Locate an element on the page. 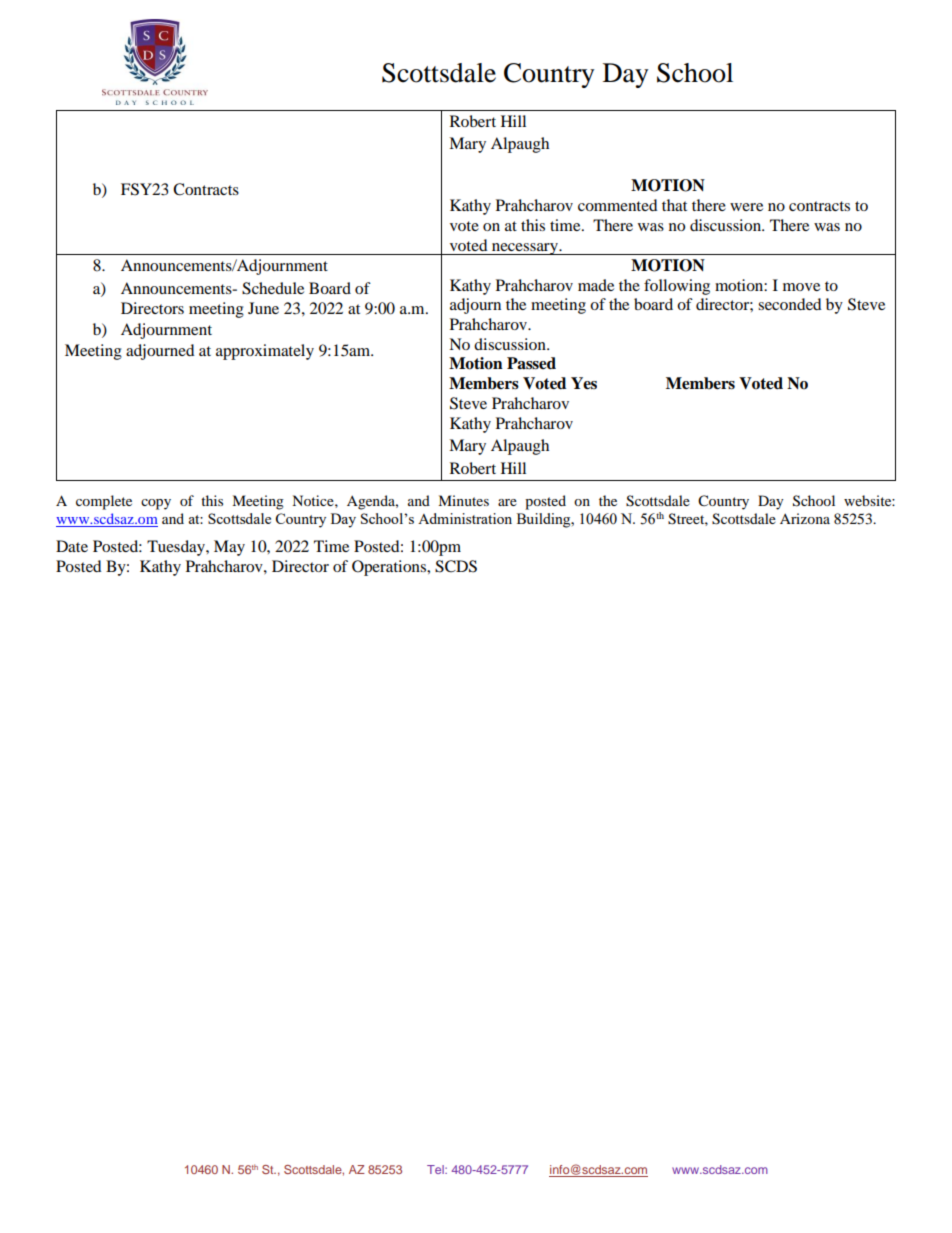 This document has width=952, height=1233. commented is located at coordinates (618, 205).
